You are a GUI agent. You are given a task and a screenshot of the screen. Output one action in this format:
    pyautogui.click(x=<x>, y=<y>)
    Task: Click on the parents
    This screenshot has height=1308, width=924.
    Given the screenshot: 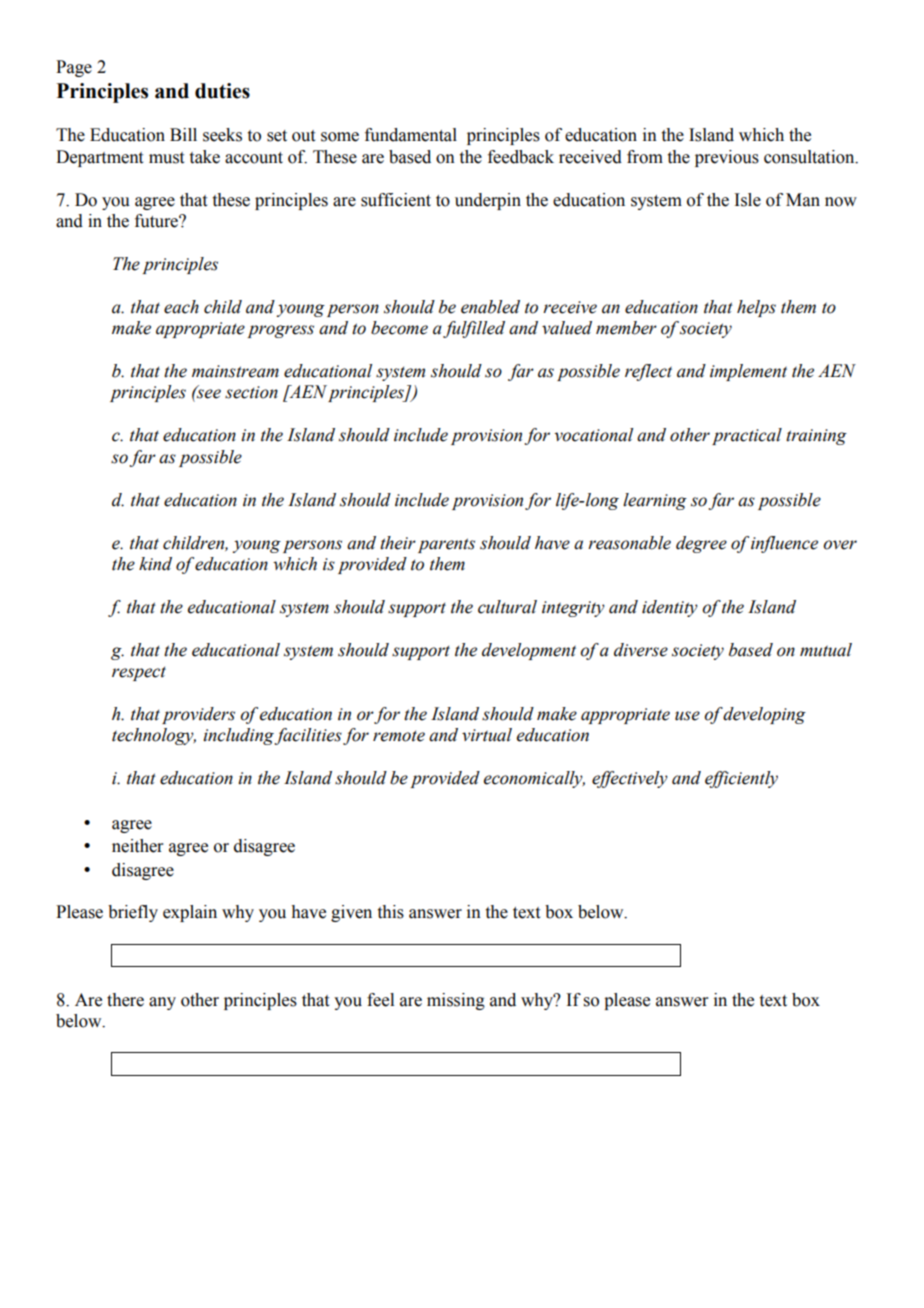 What is the action you would take?
    pyautogui.click(x=446, y=545)
